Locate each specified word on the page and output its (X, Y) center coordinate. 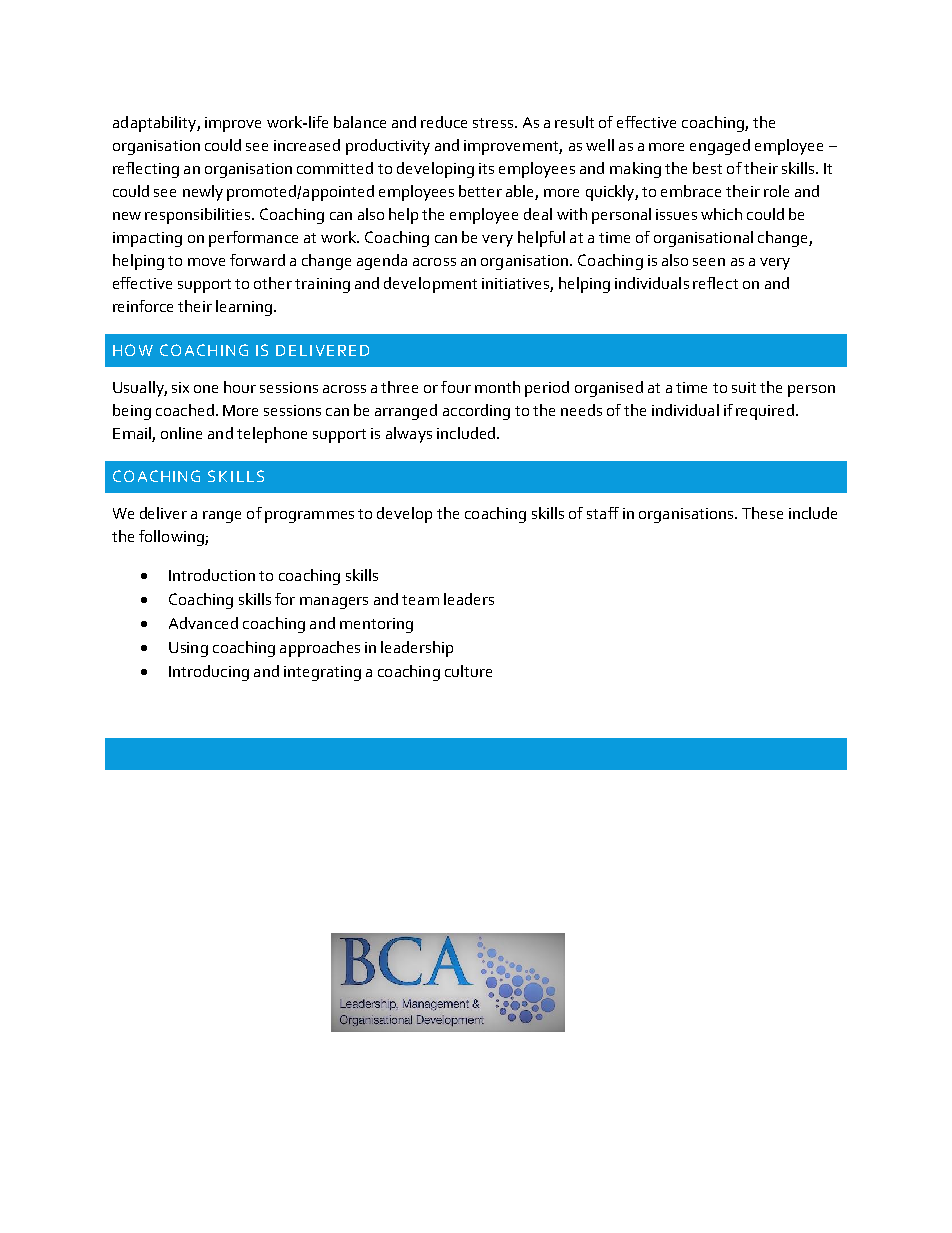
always (409, 435)
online (181, 433)
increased (307, 145)
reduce (444, 122)
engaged (720, 147)
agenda (382, 262)
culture (468, 671)
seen (709, 262)
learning (245, 308)
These (762, 513)
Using (188, 649)
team (420, 600)
